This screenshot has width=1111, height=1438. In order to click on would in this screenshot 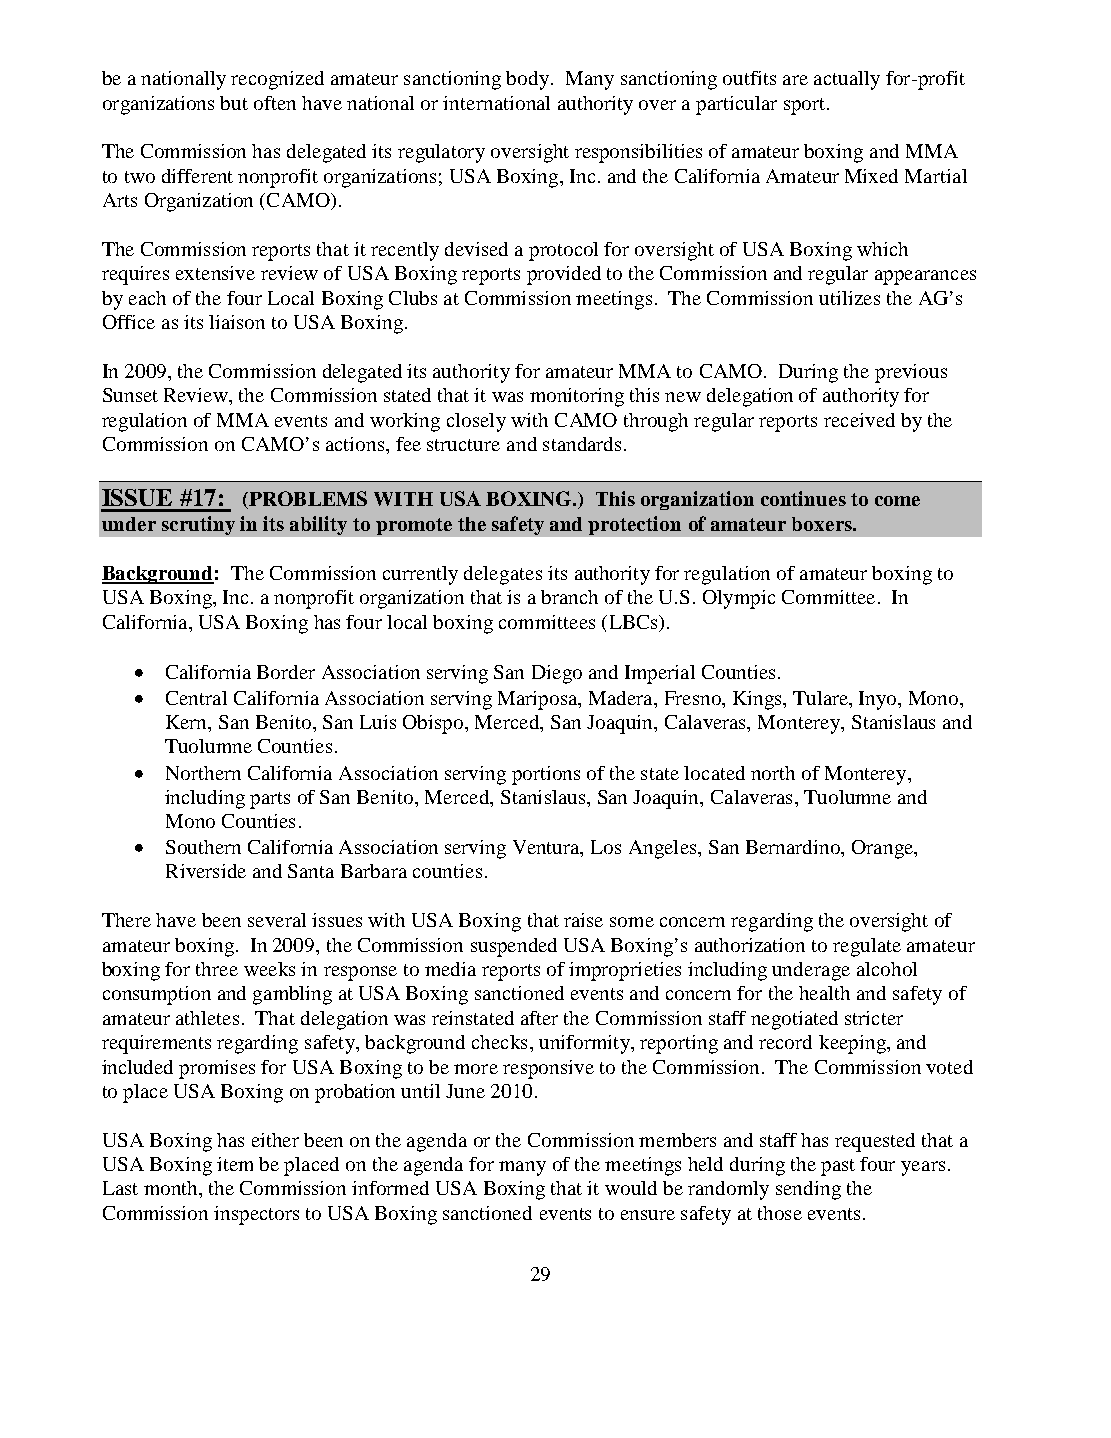, I will do `click(631, 1188)`.
